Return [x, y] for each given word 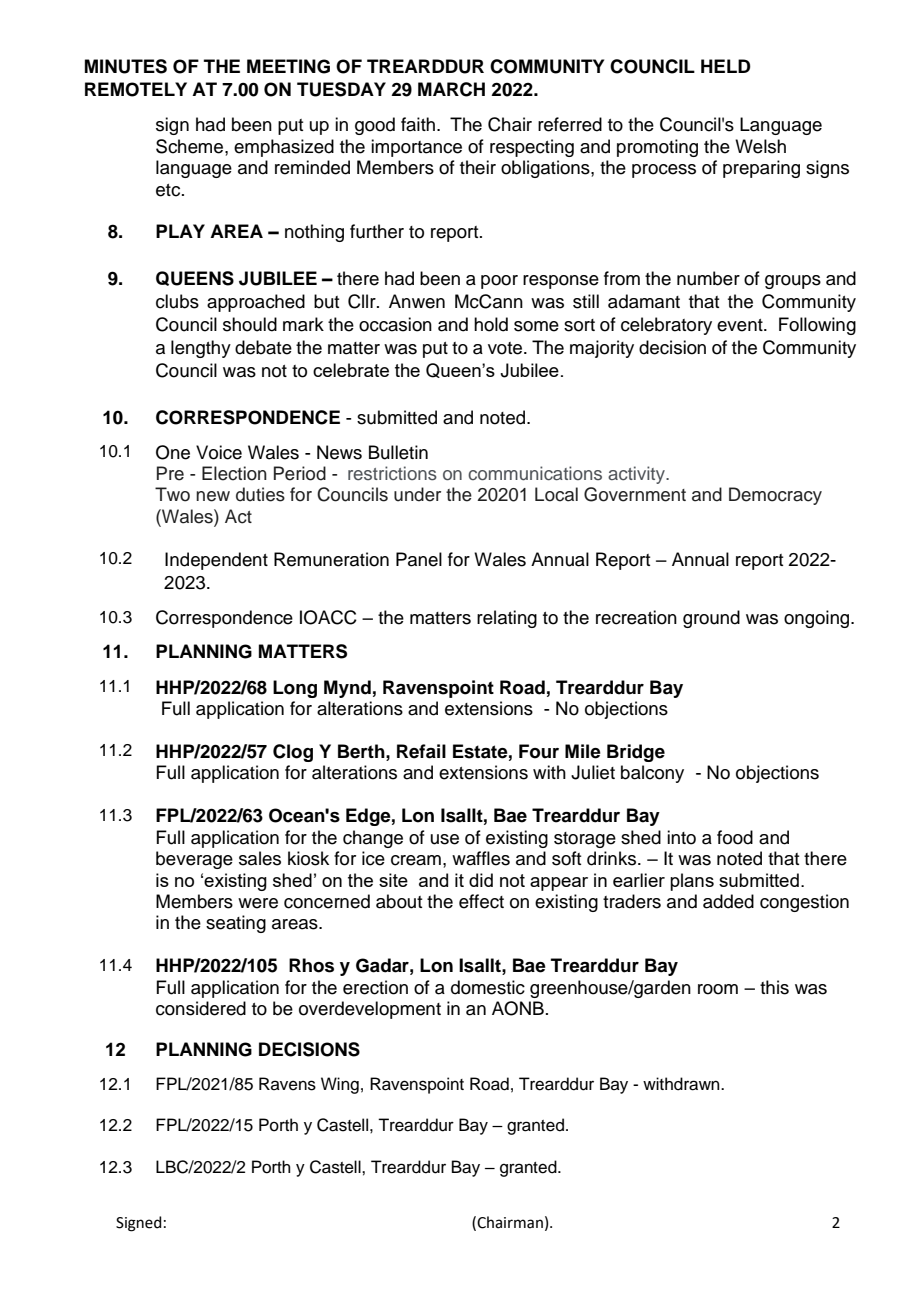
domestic [488, 987]
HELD [726, 66]
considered [201, 1008]
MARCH [451, 89]
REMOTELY [136, 89]
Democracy [775, 496]
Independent [216, 561]
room [718, 989]
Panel [419, 559]
